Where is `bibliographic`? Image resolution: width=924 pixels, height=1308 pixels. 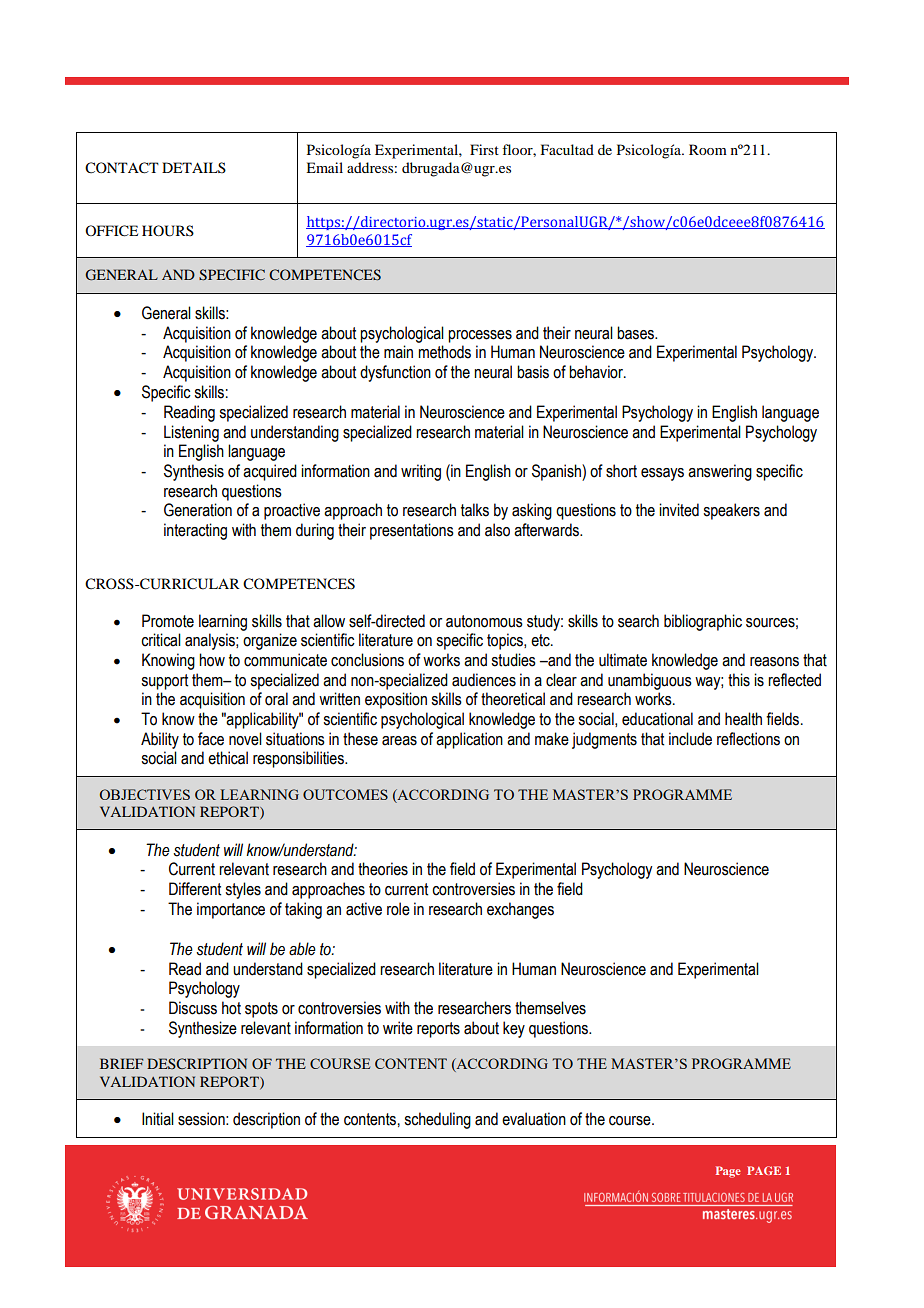 bibliographic is located at coordinates (703, 622).
